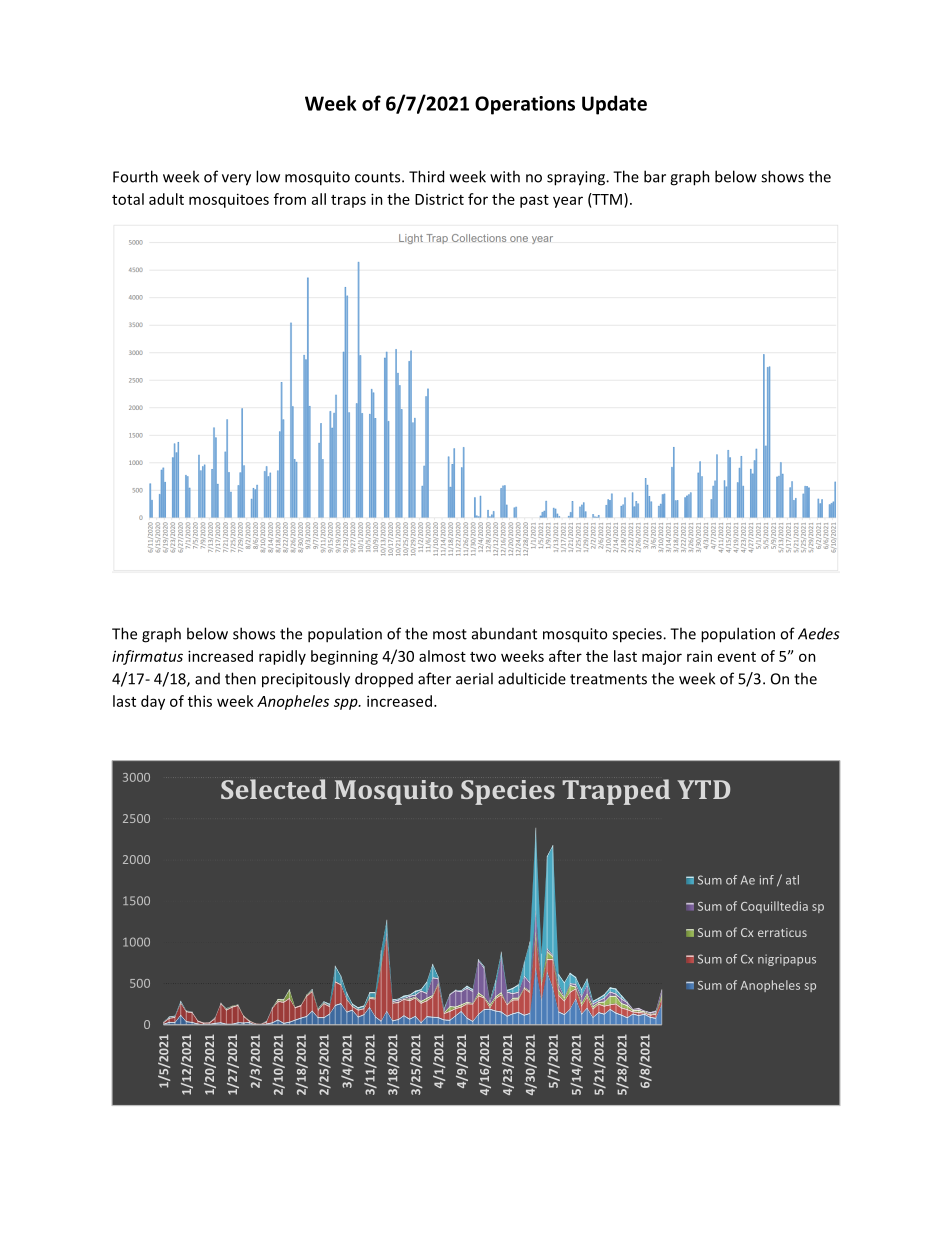 The image size is (952, 1233). What do you see at coordinates (478, 199) in the screenshot?
I see `for` at bounding box center [478, 199].
